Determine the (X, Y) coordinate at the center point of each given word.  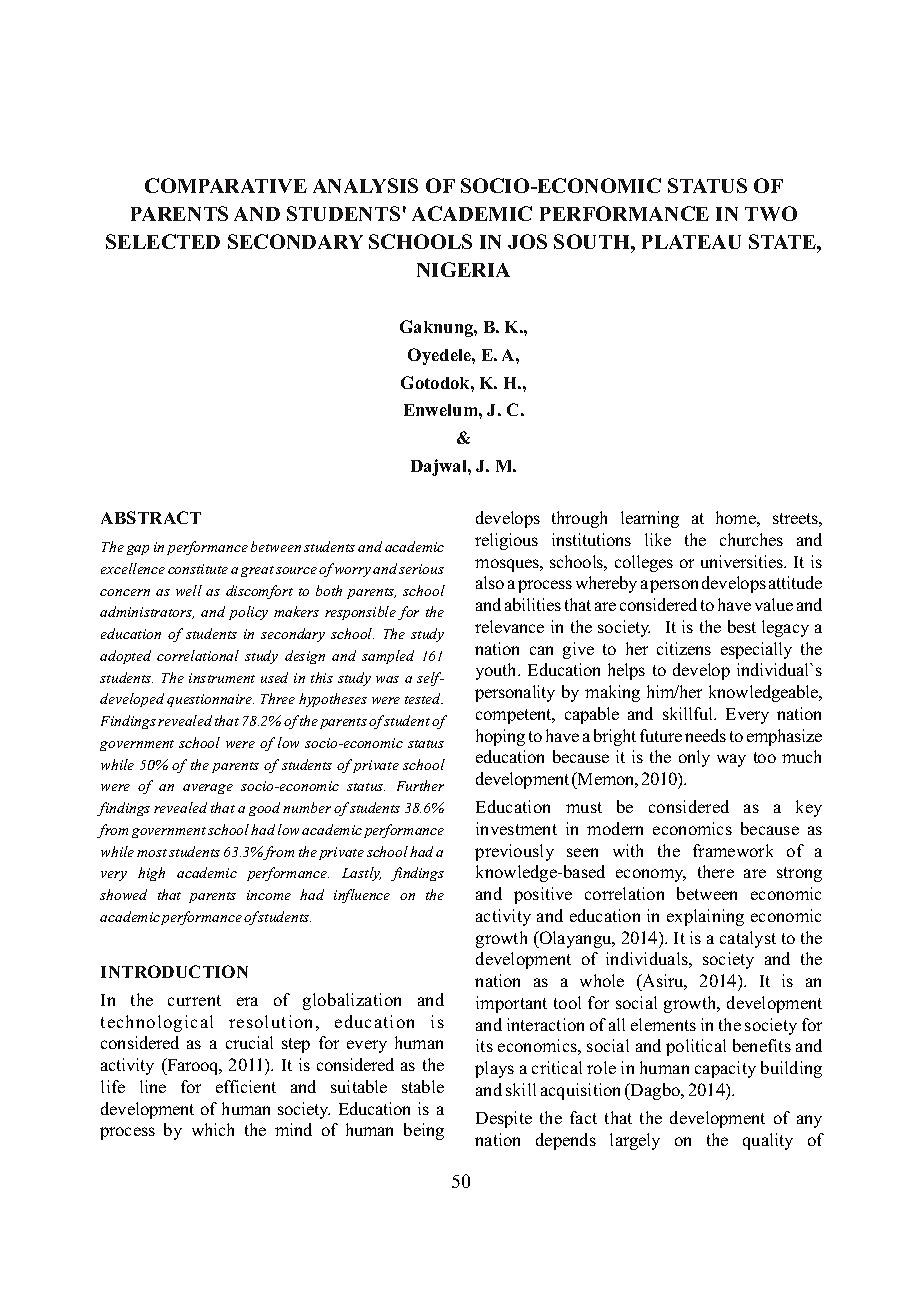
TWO (771, 213)
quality (768, 1141)
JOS (527, 241)
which (213, 1129)
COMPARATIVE (226, 185)
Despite (504, 1119)
